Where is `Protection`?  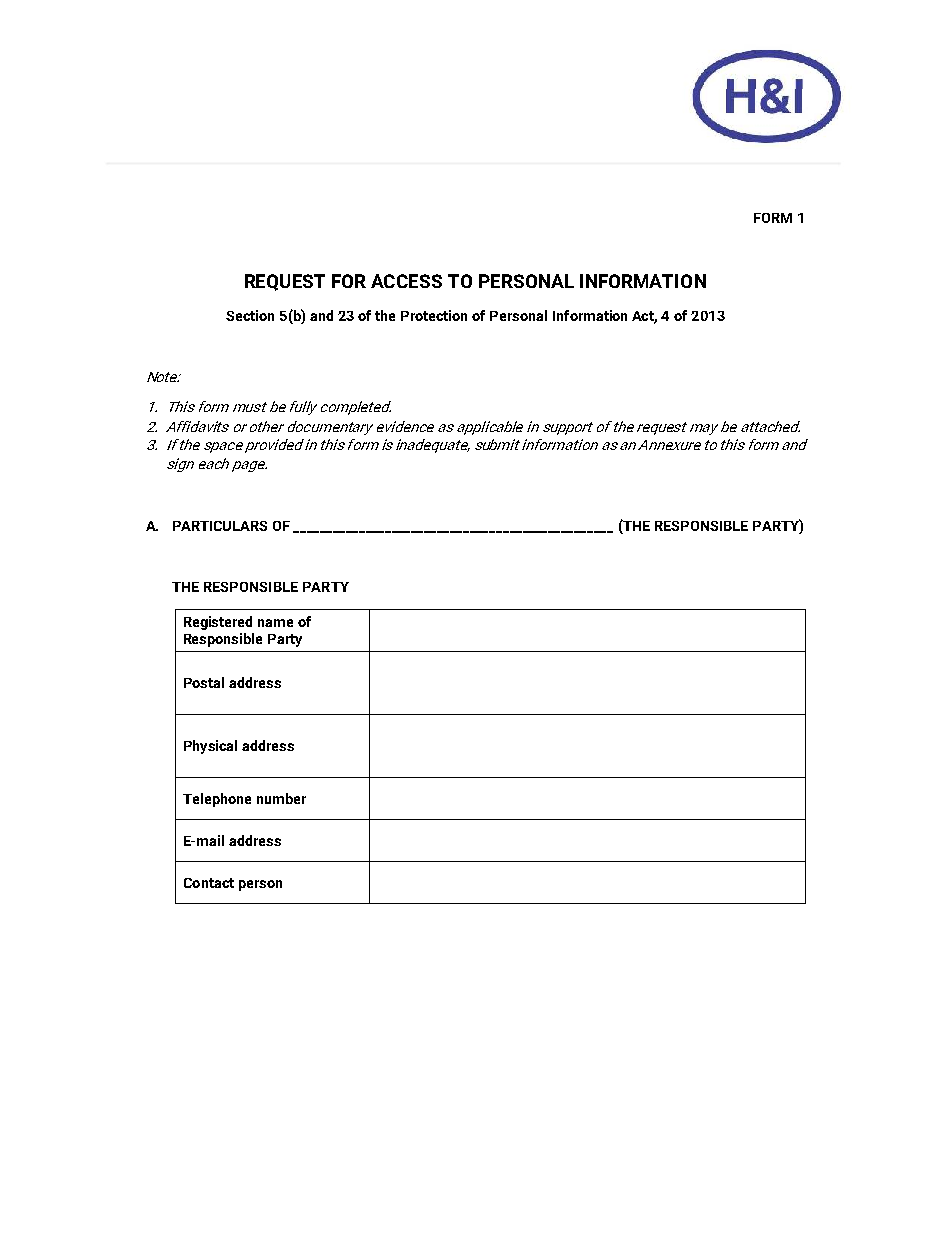
Protection is located at coordinates (434, 315).
